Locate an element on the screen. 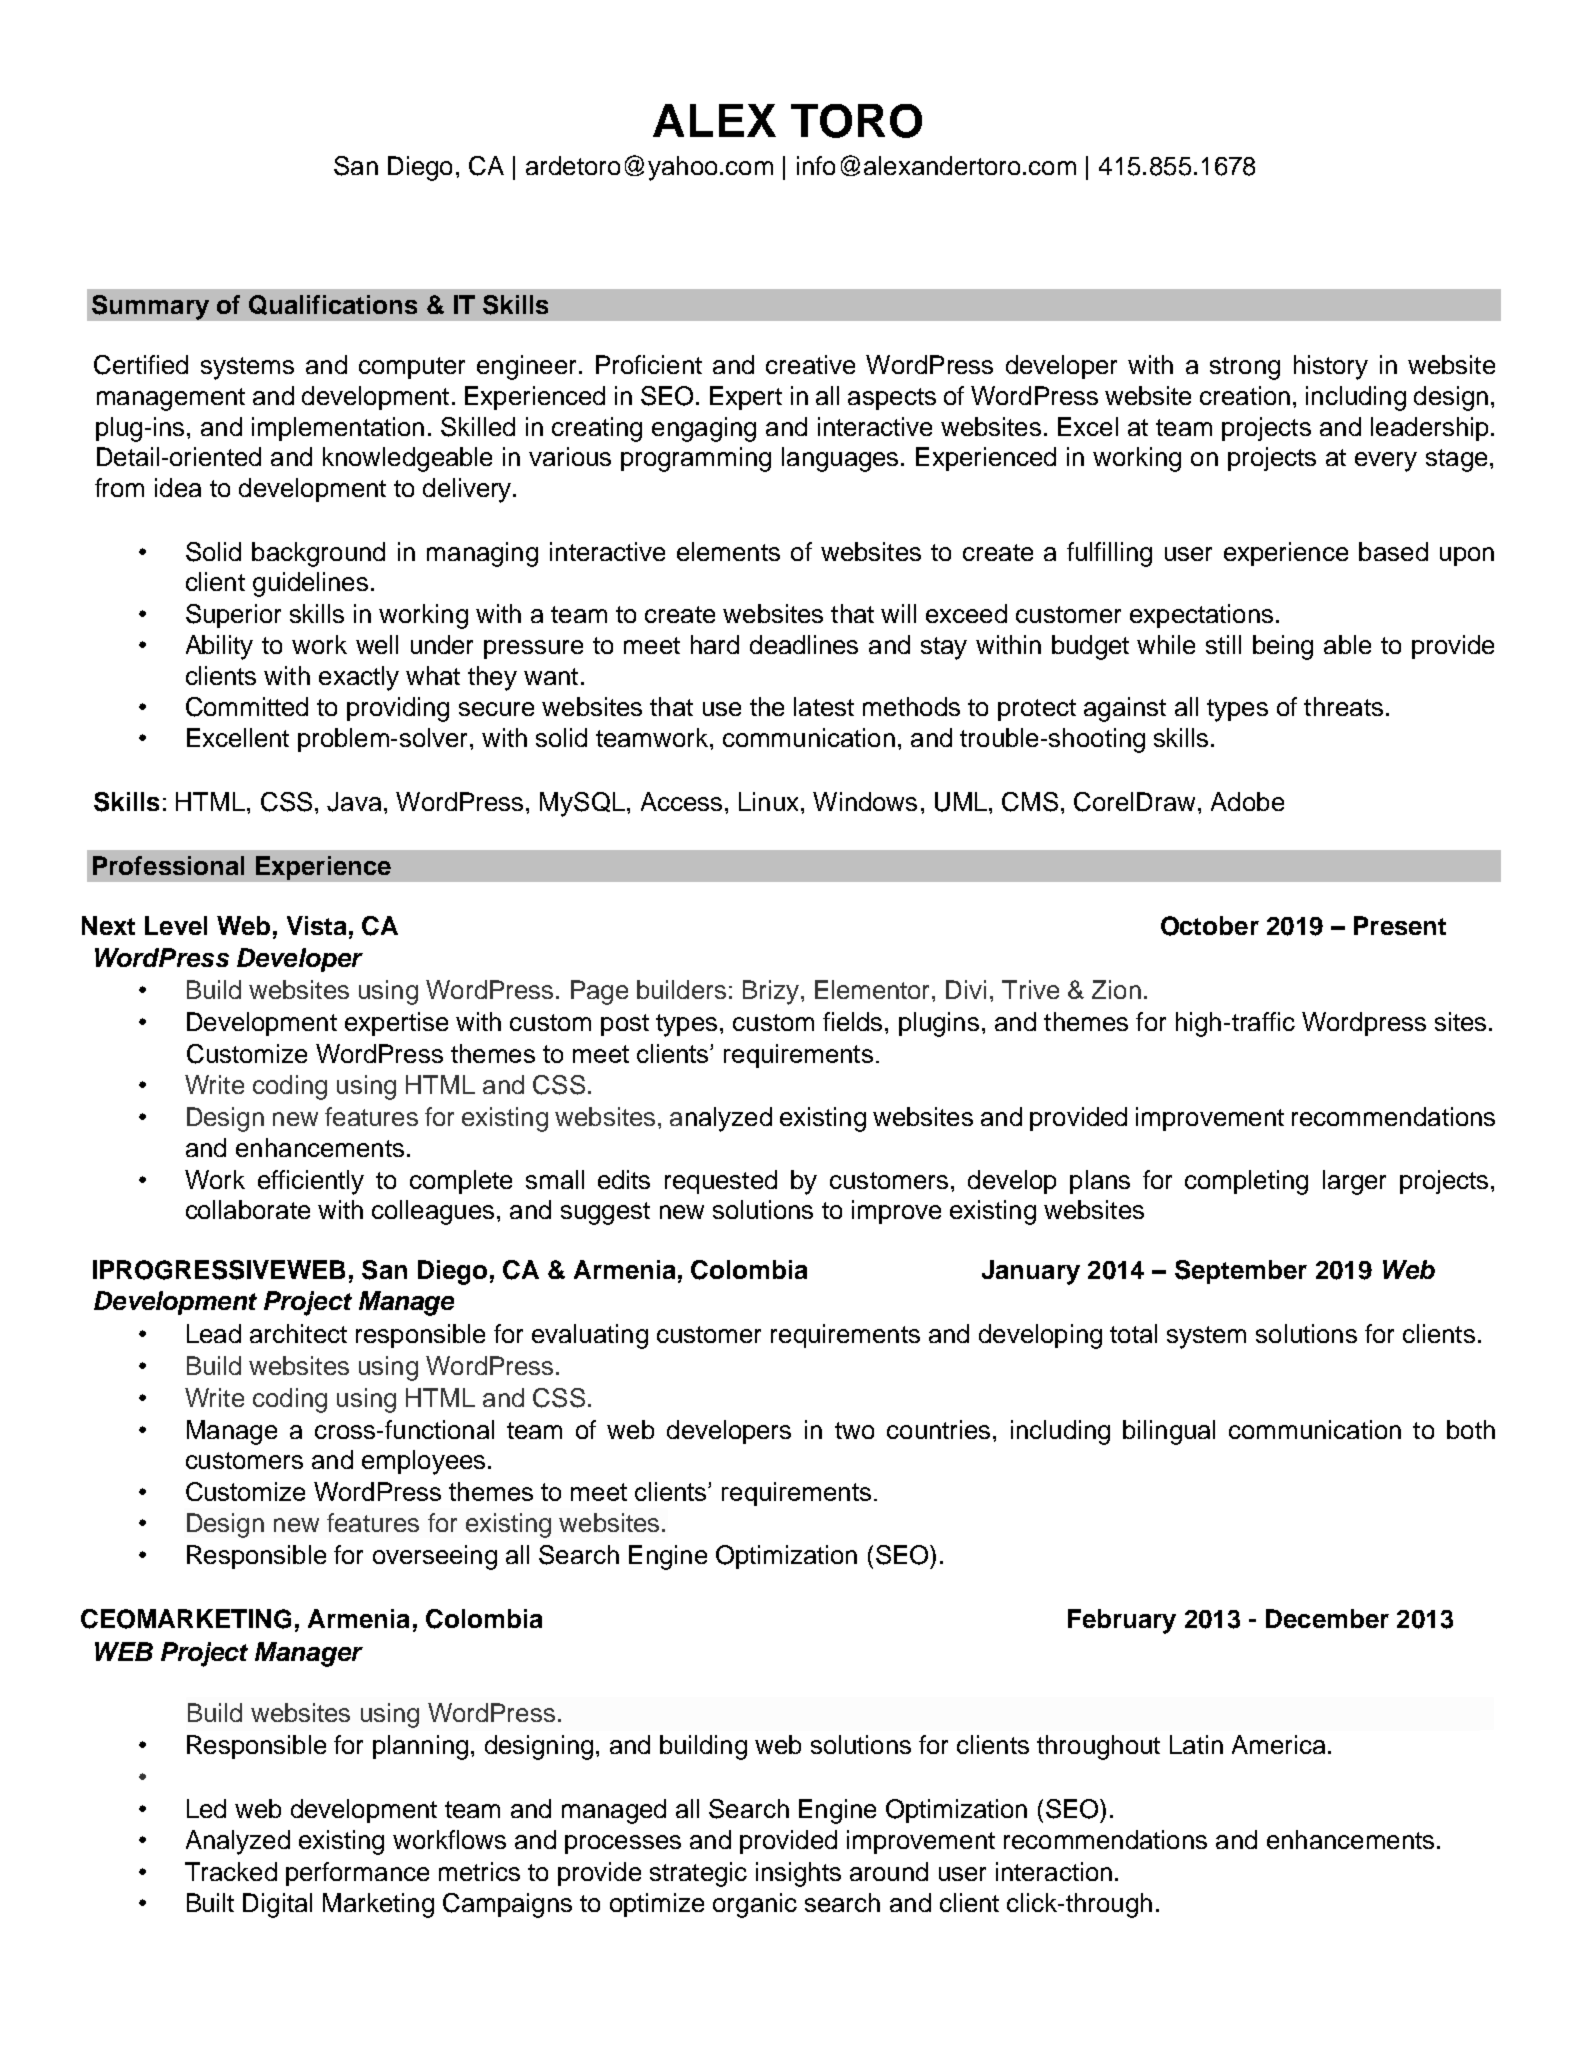 The height and width of the screenshot is (2049, 1583). creative is located at coordinates (810, 364).
